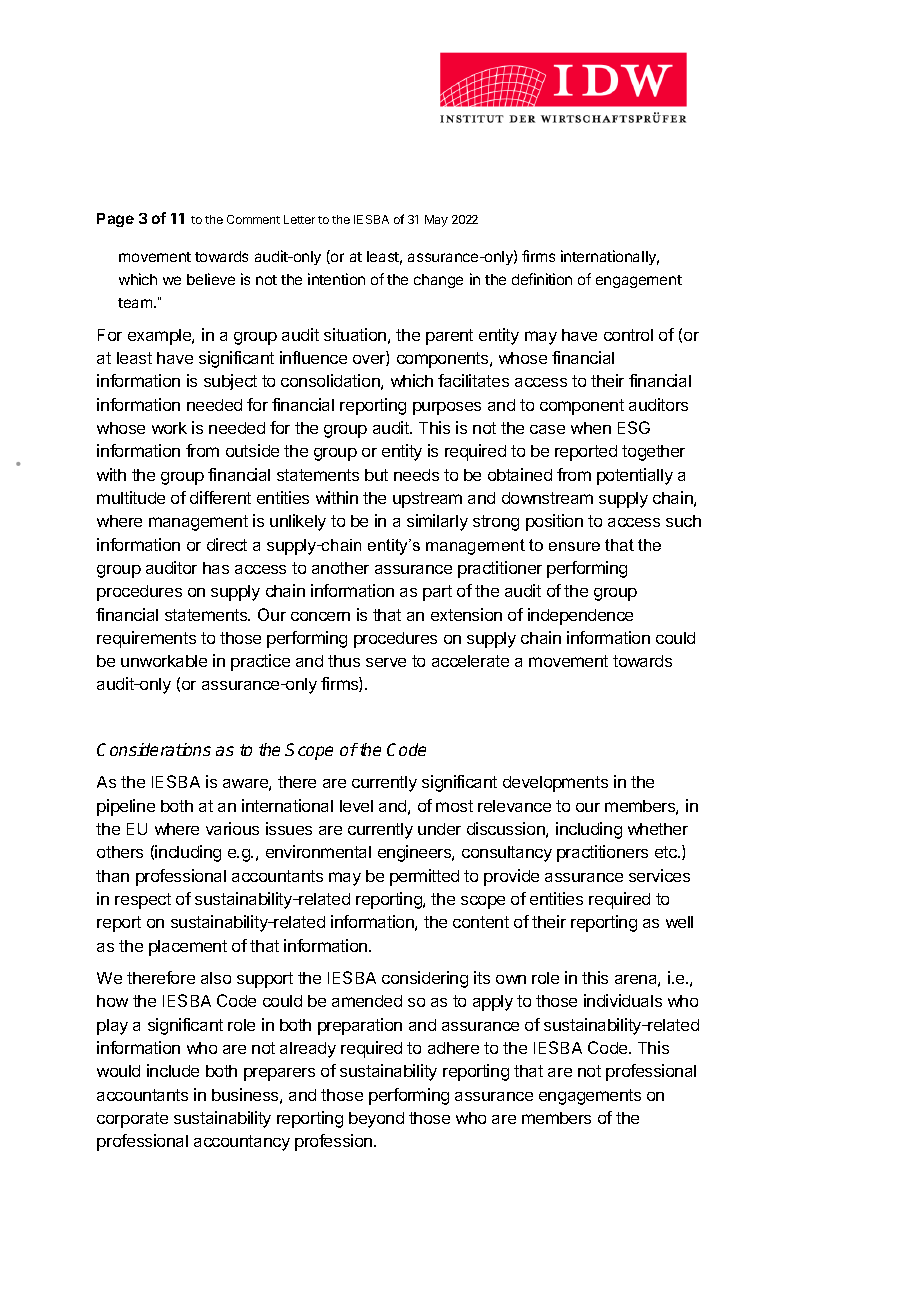  What do you see at coordinates (386, 662) in the screenshot?
I see `serve` at bounding box center [386, 662].
